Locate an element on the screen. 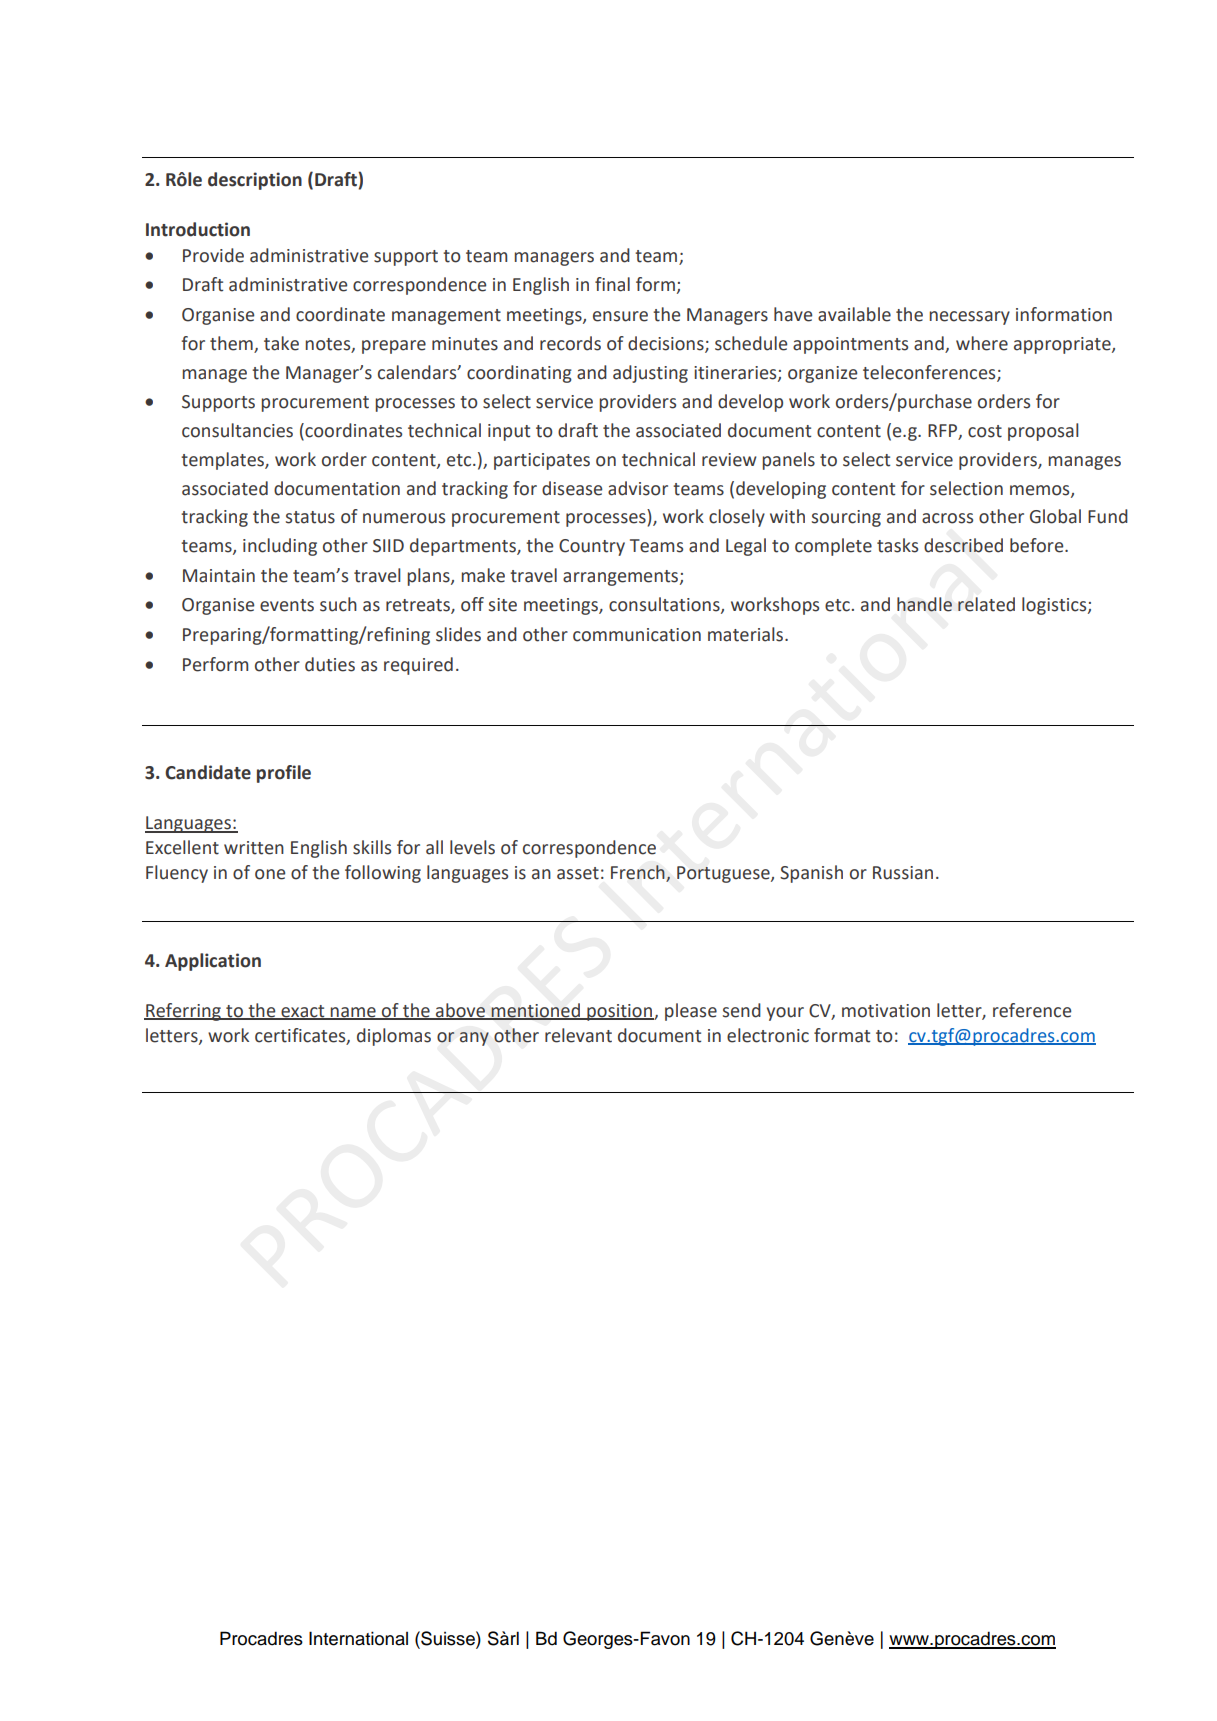 Image resolution: width=1217 pixels, height=1721 pixels. International is located at coordinates (358, 1638).
